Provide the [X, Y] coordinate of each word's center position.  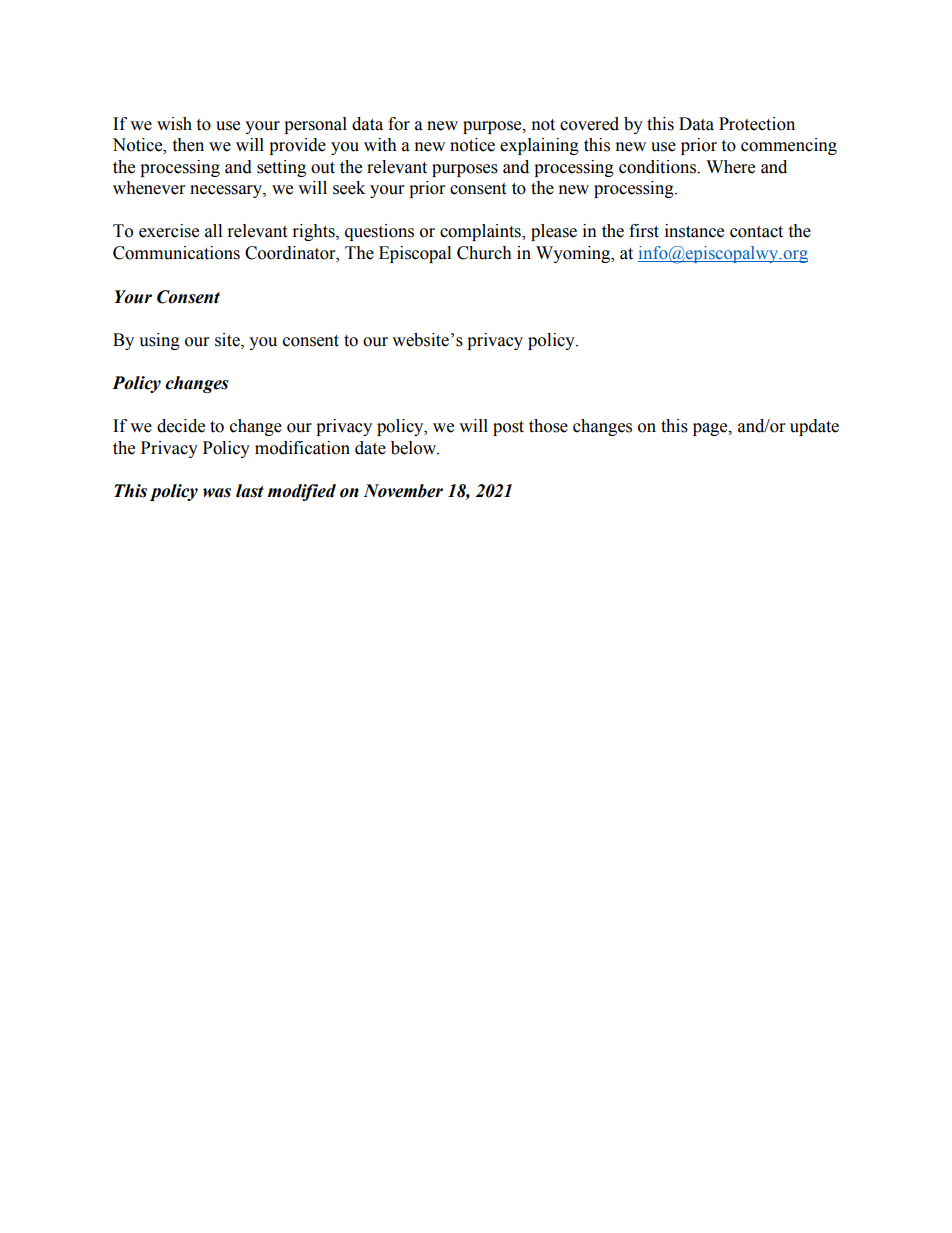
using [159, 341]
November [403, 491]
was [217, 493]
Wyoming [574, 254]
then [188, 145]
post [508, 428]
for [399, 124]
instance [694, 231]
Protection [757, 124]
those [548, 426]
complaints [481, 232]
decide [181, 426]
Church [484, 253]
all [213, 231]
